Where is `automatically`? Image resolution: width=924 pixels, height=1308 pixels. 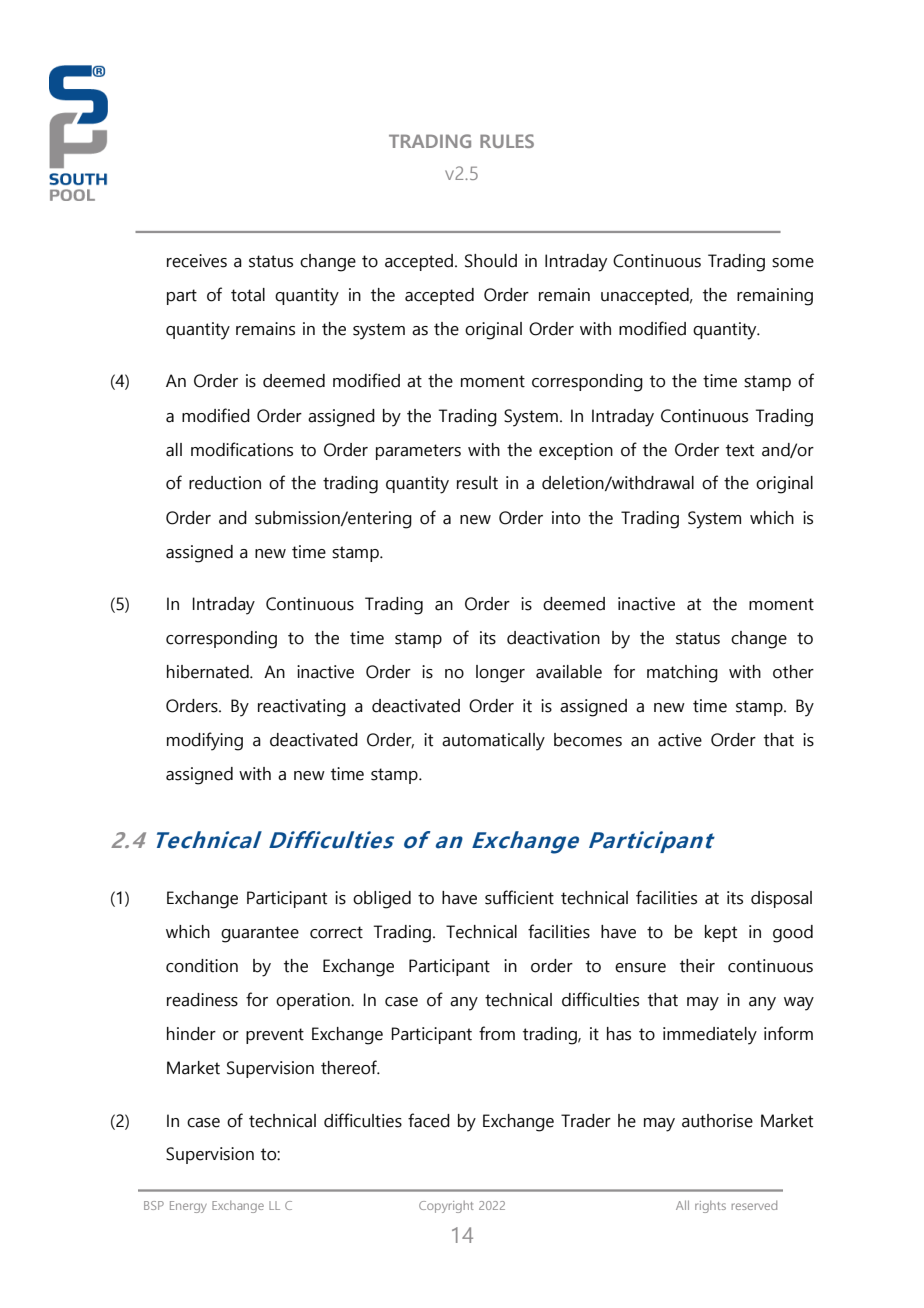
automatically is located at coordinates (493, 742).
